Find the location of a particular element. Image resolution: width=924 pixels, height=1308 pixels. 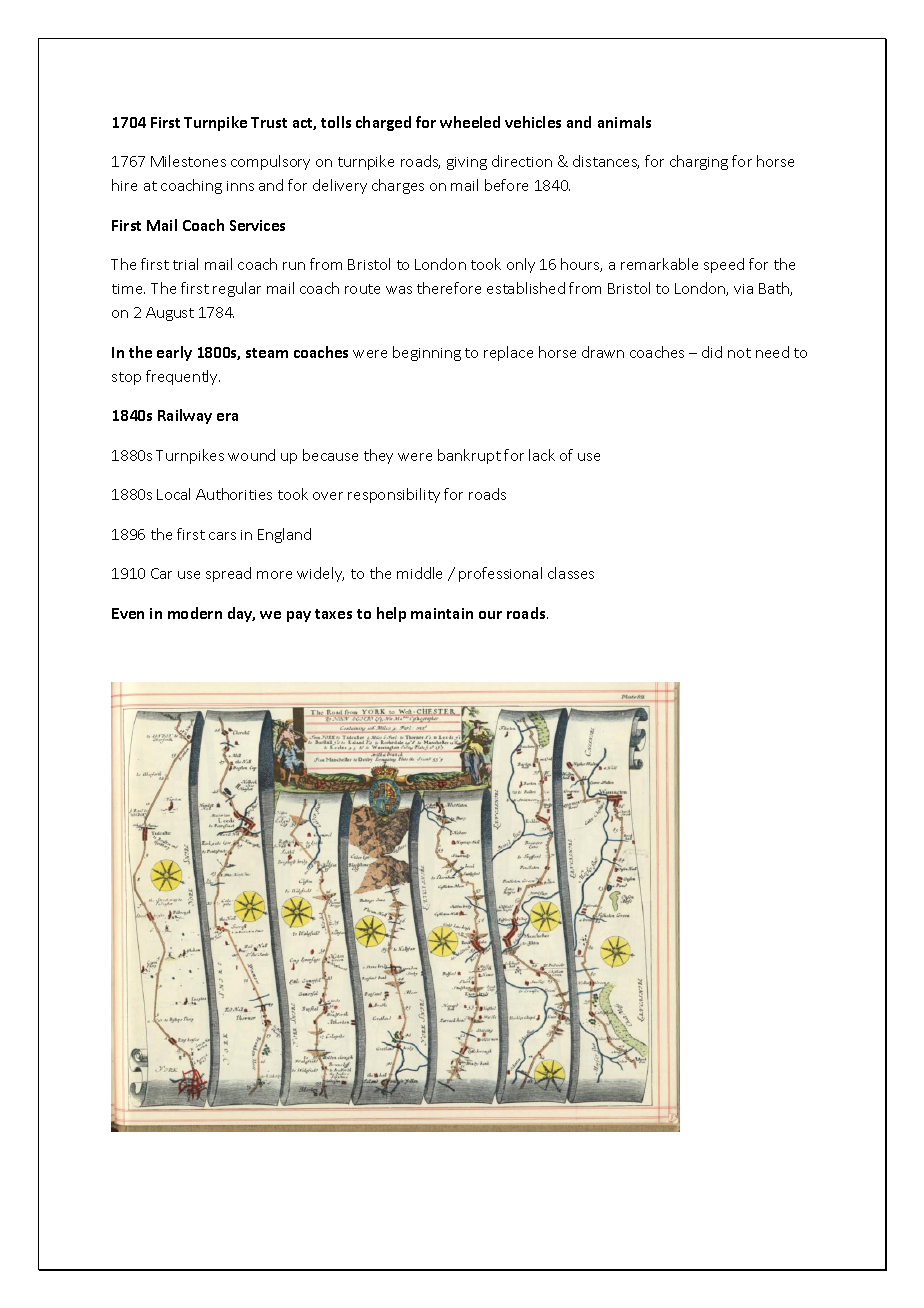

wheeled is located at coordinates (470, 122).
